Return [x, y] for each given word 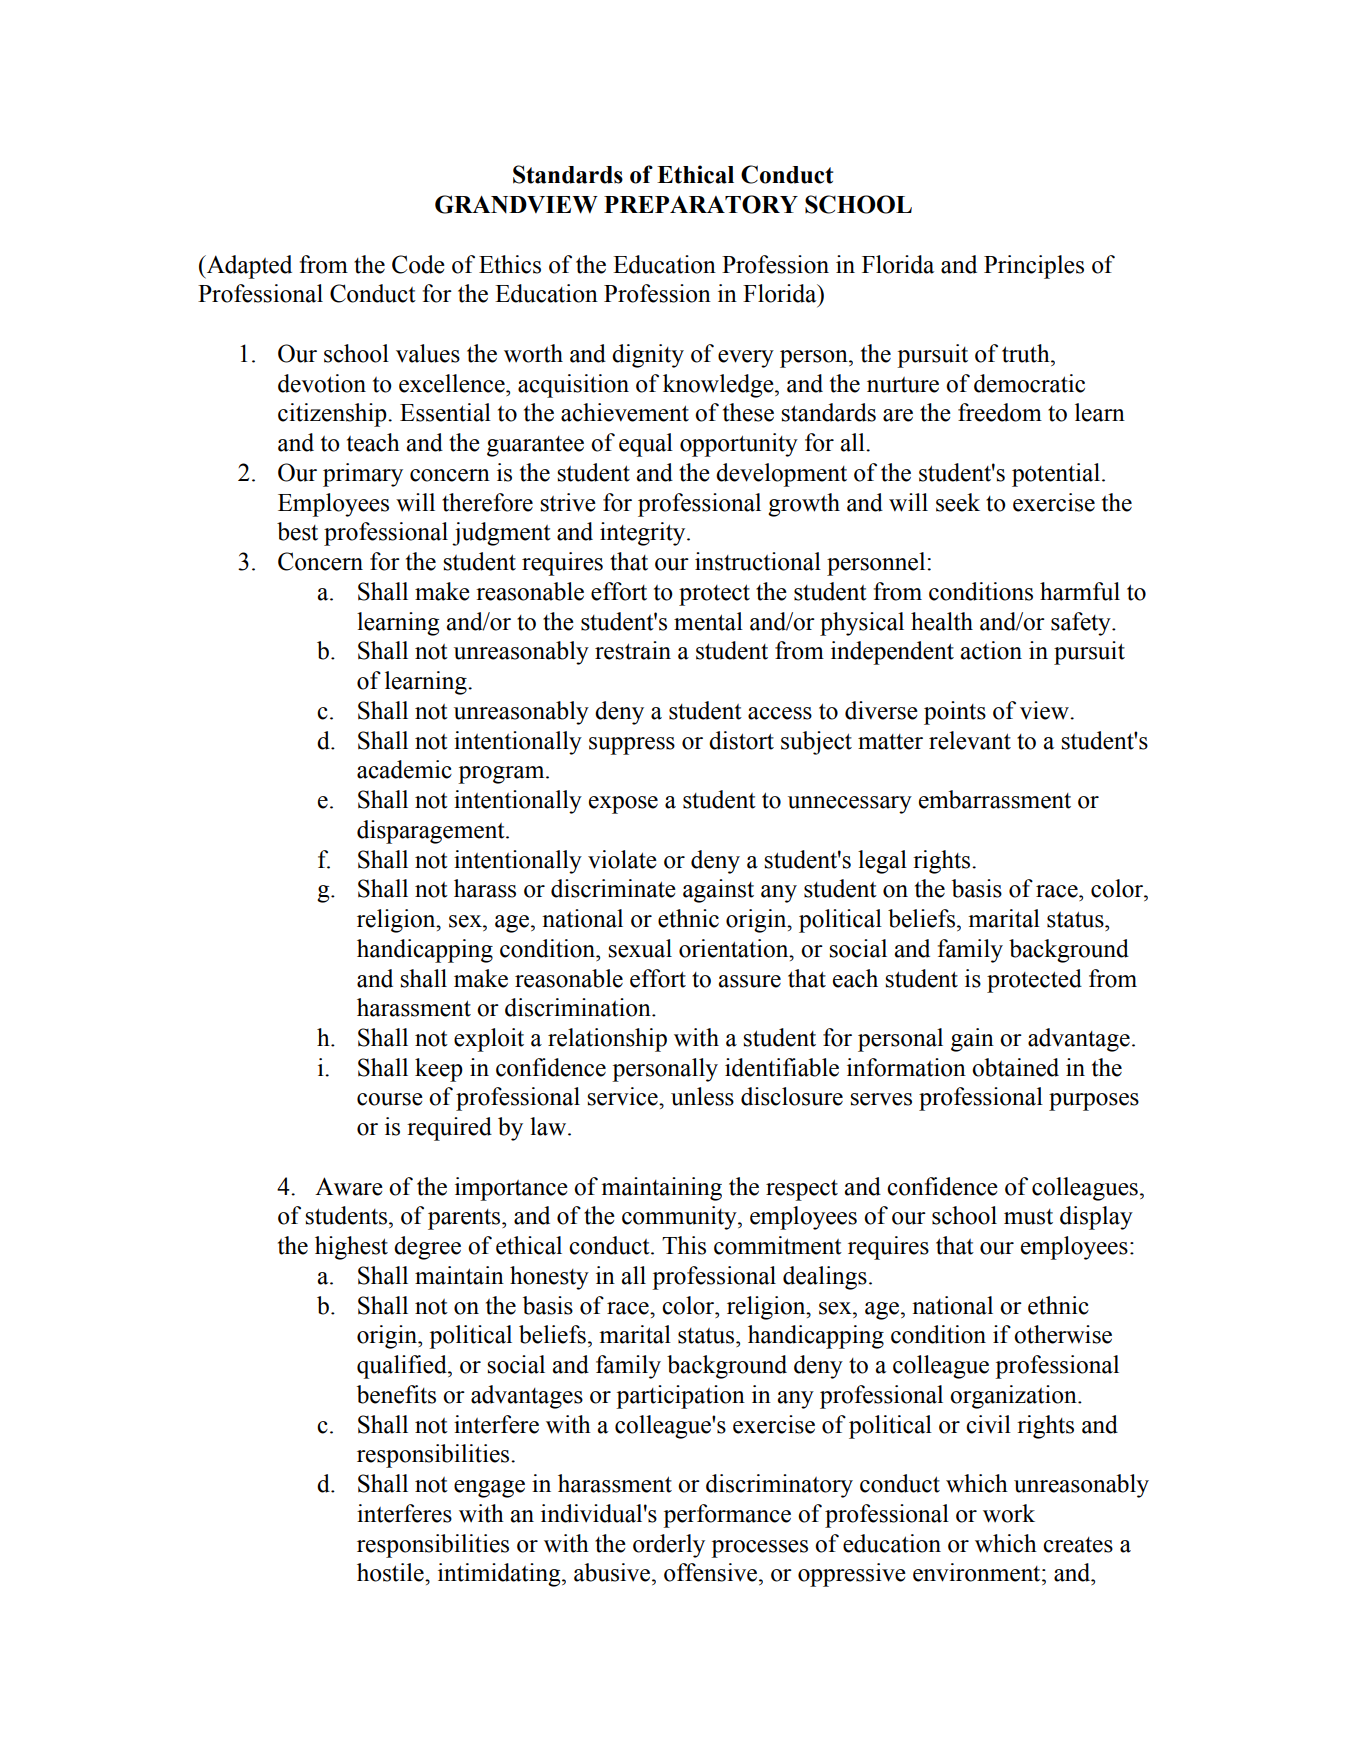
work [1009, 1513]
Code [418, 264]
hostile [391, 1572]
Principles [1034, 267]
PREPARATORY [701, 204]
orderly [669, 1546]
